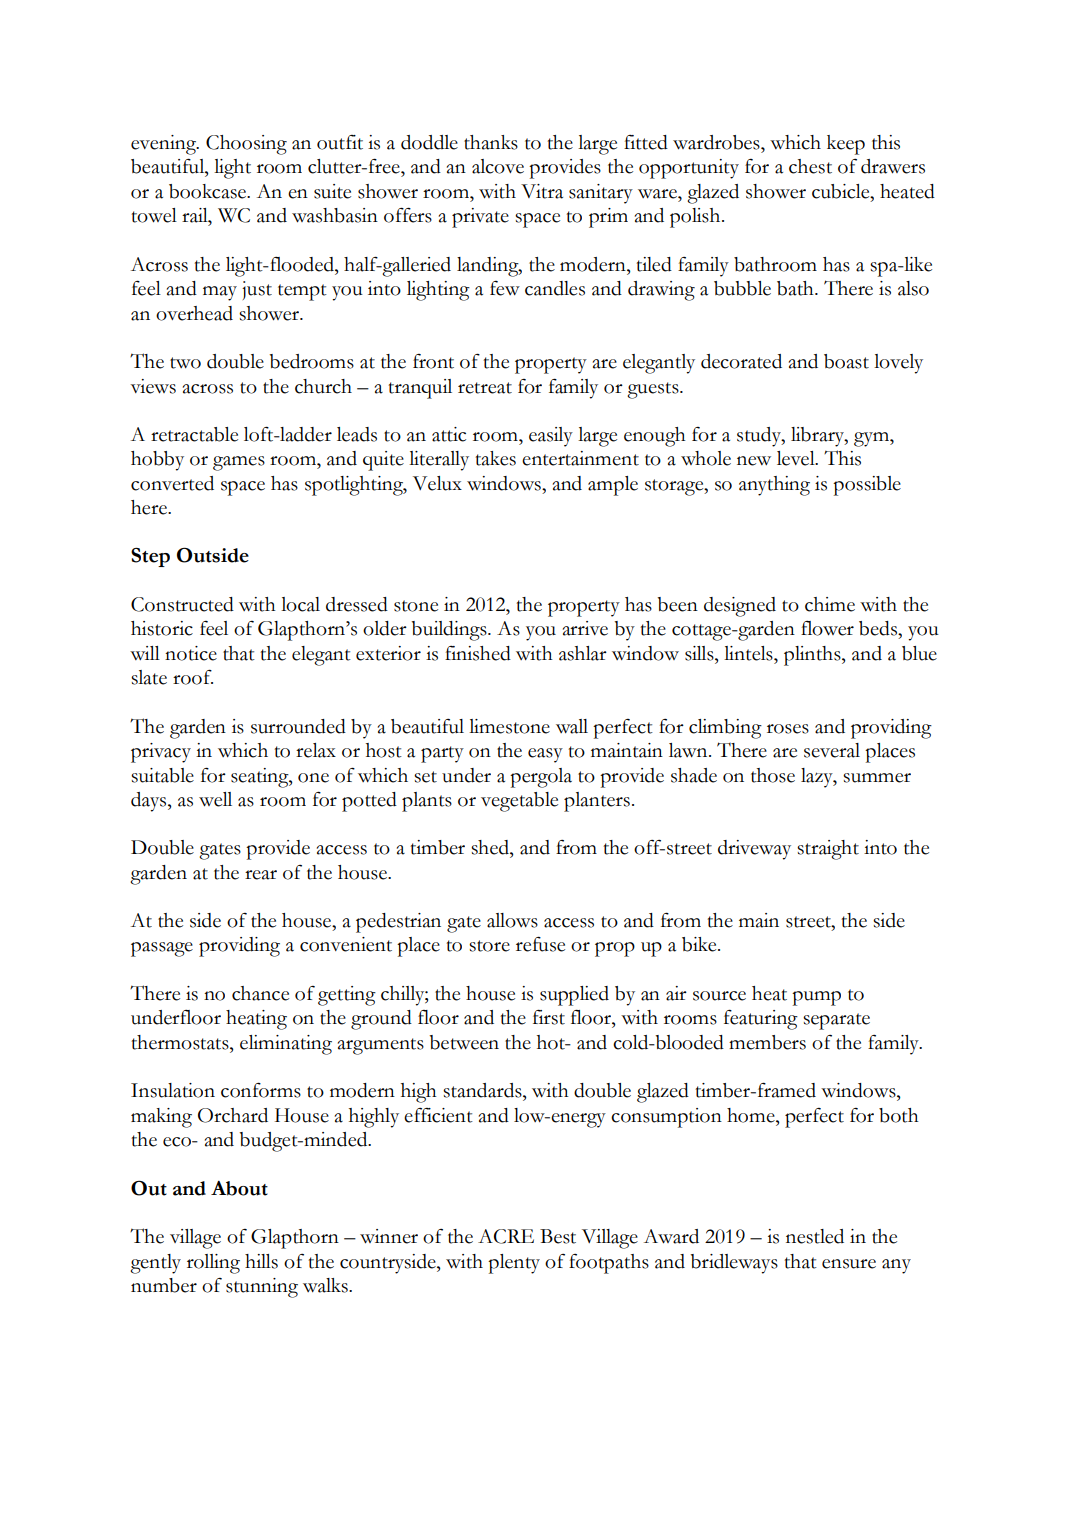 This screenshot has width=1072, height=1516. I want to click on Step, so click(150, 557).
